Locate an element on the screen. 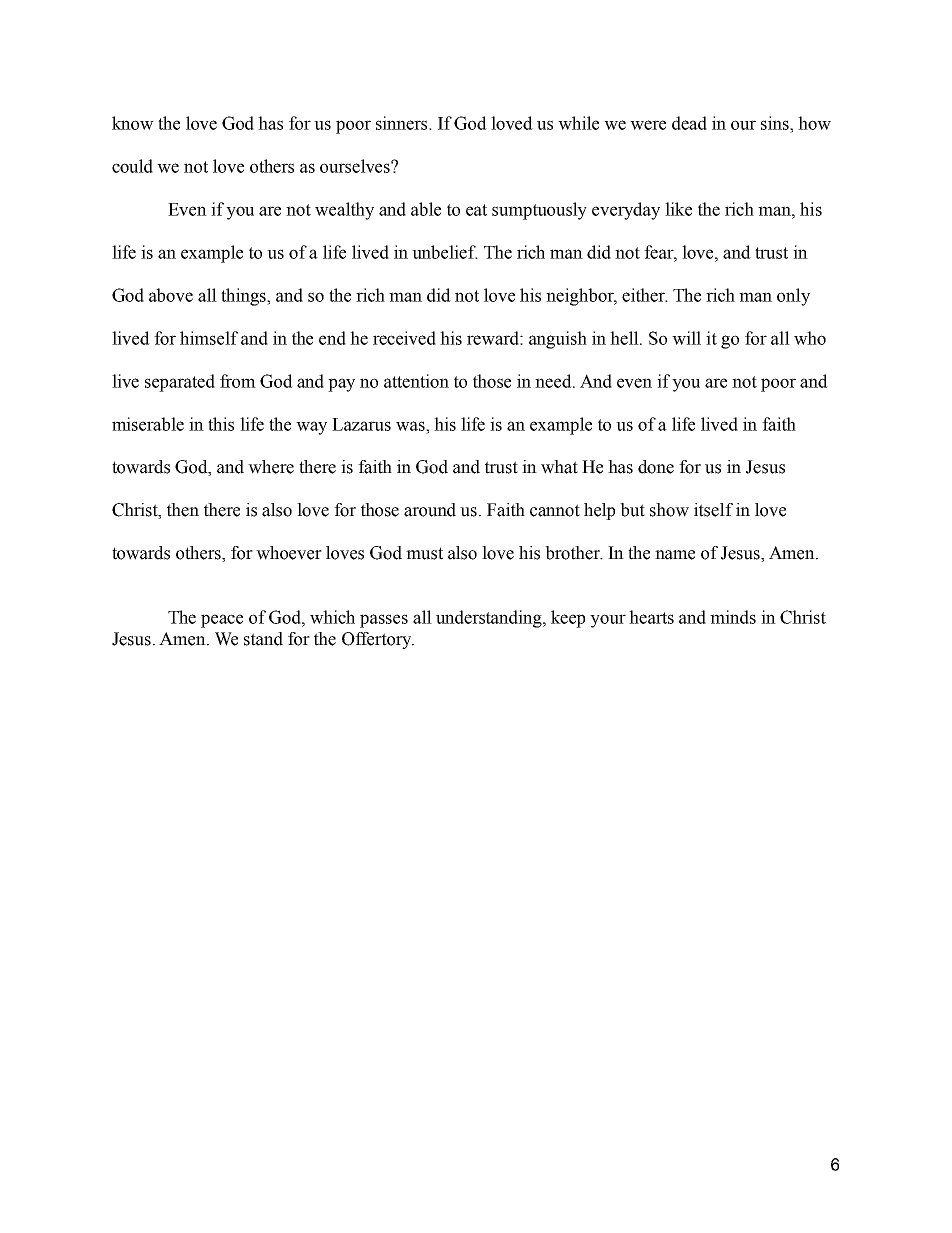 The width and height of the screenshot is (952, 1233). know is located at coordinates (133, 123).
